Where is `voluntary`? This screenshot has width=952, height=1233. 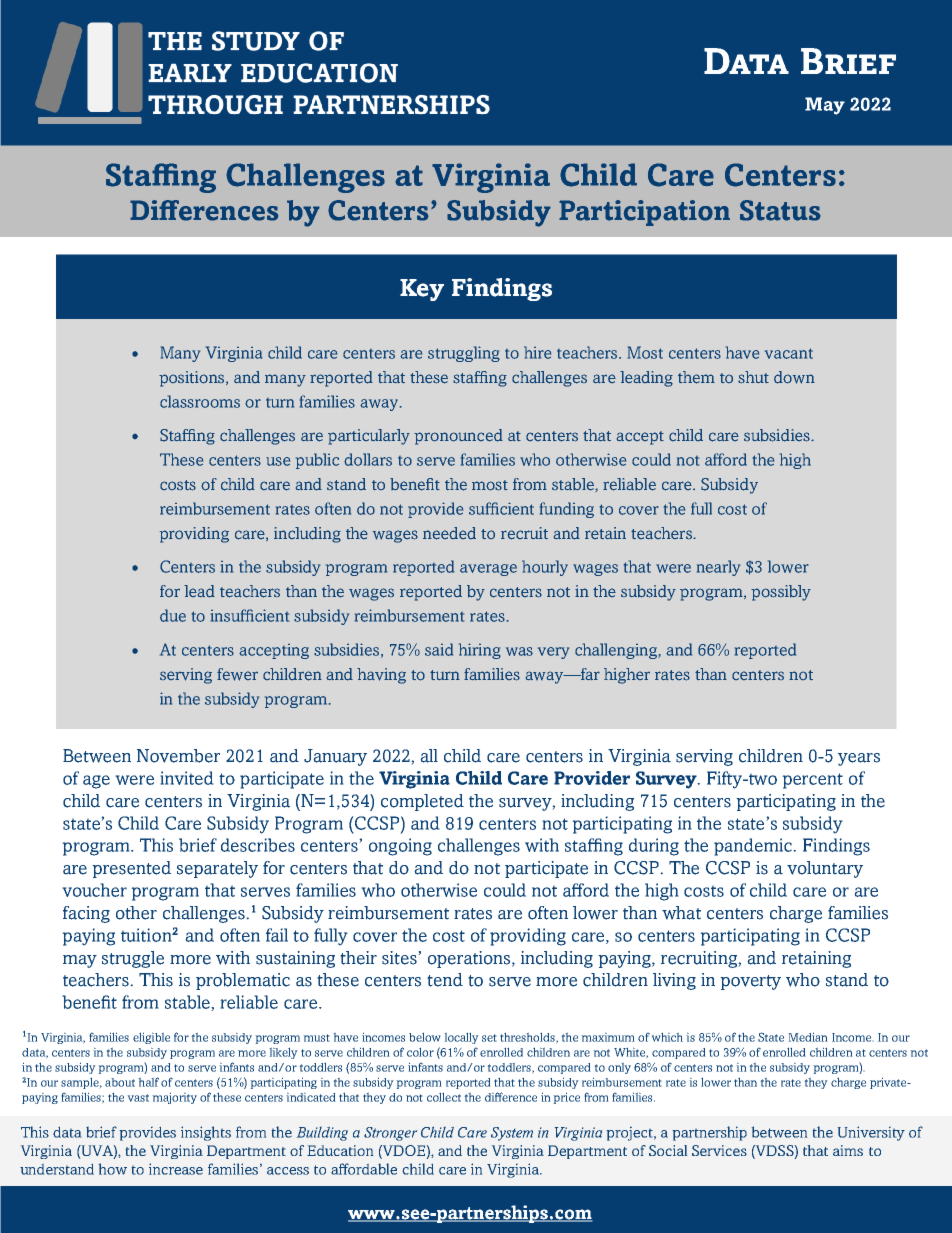 voluntary is located at coordinates (825, 869).
